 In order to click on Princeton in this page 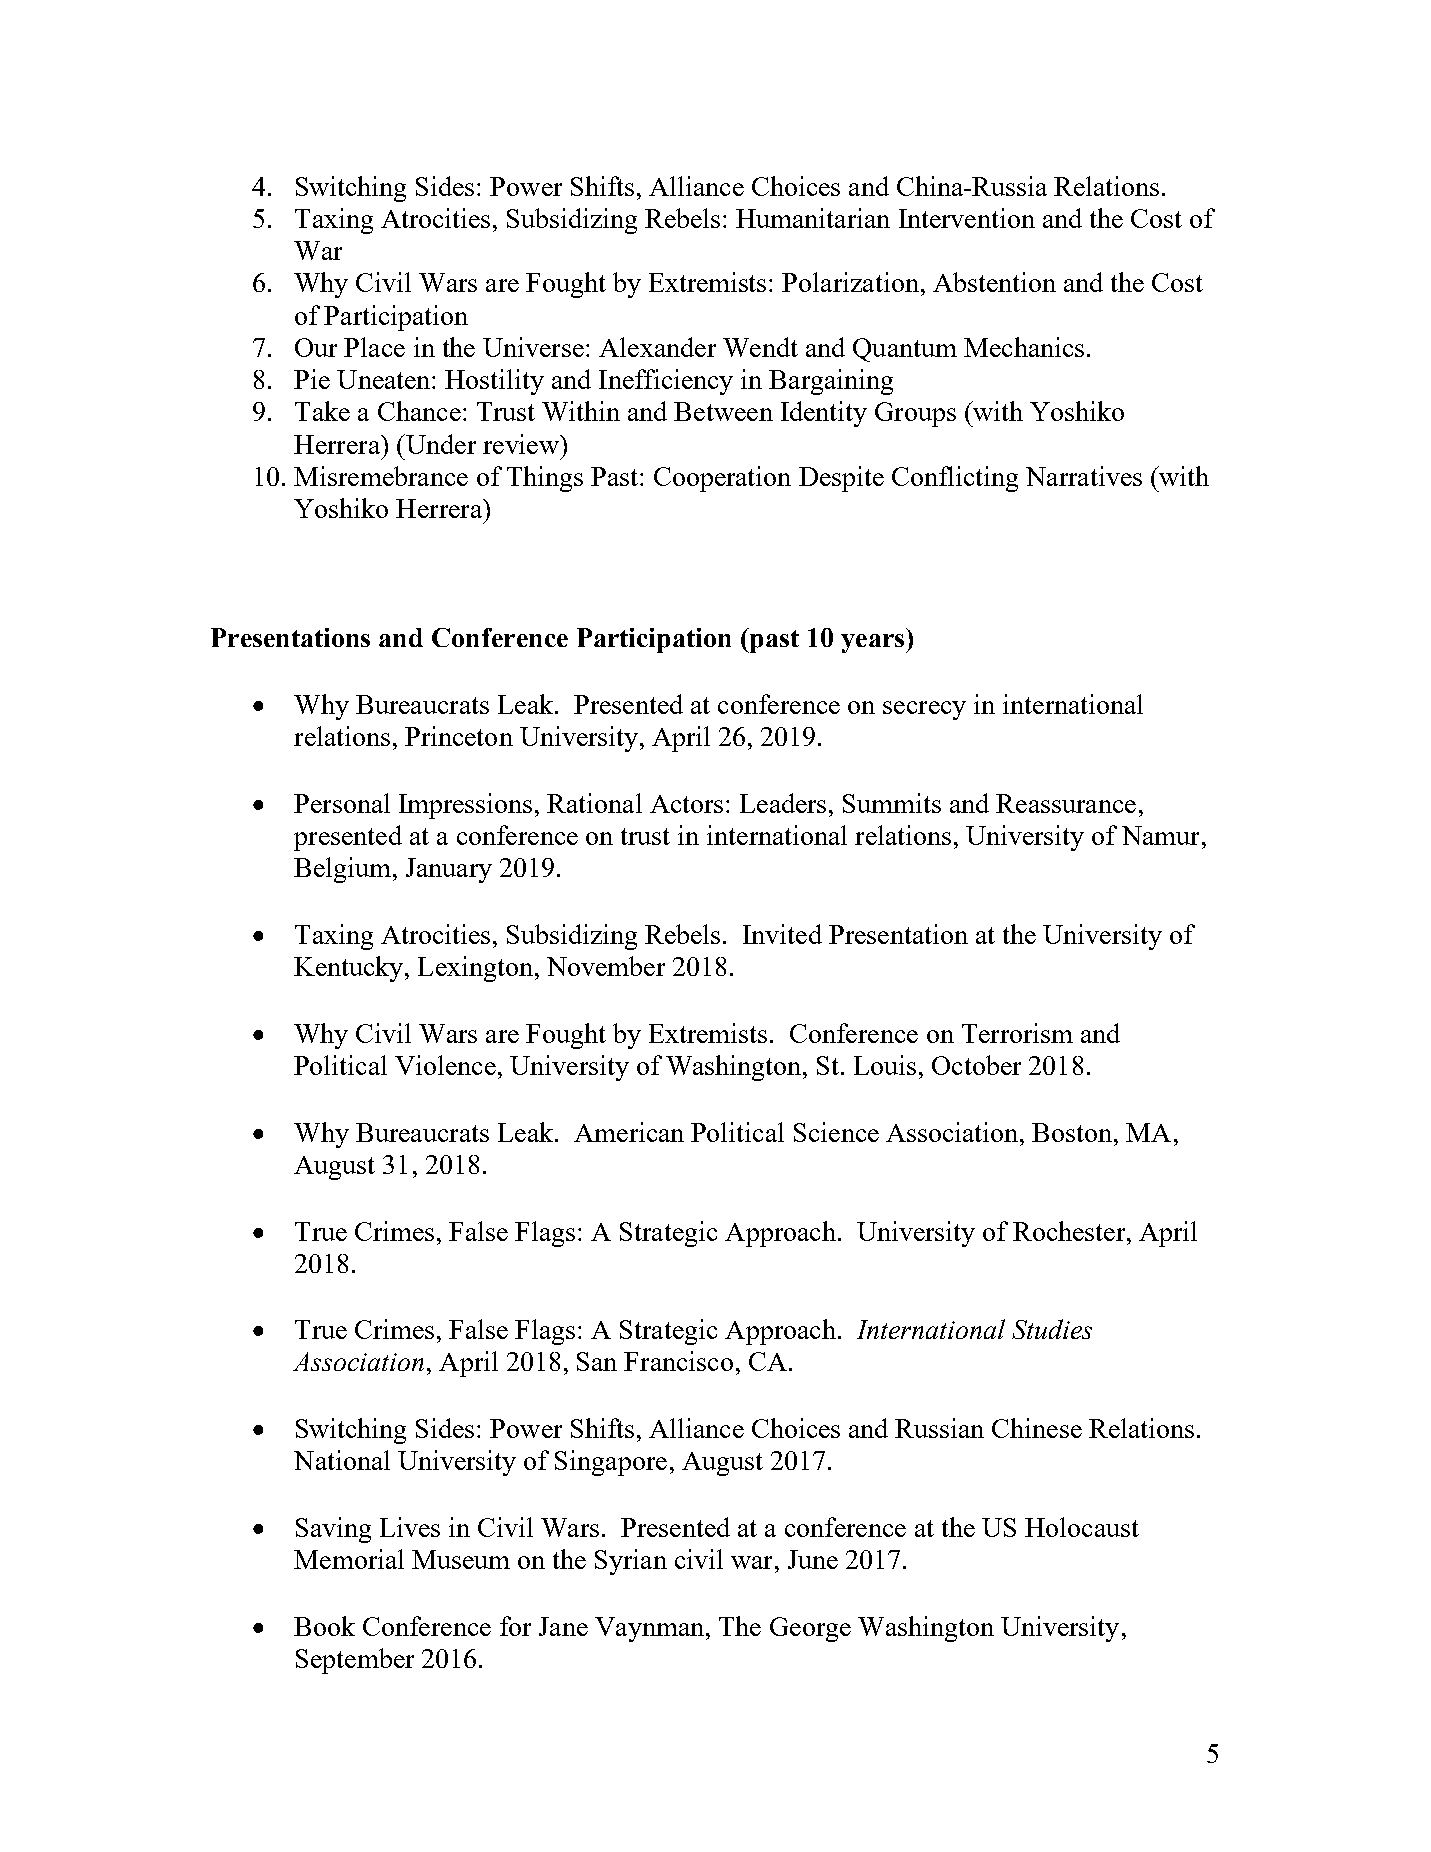, I will do `click(459, 736)`.
